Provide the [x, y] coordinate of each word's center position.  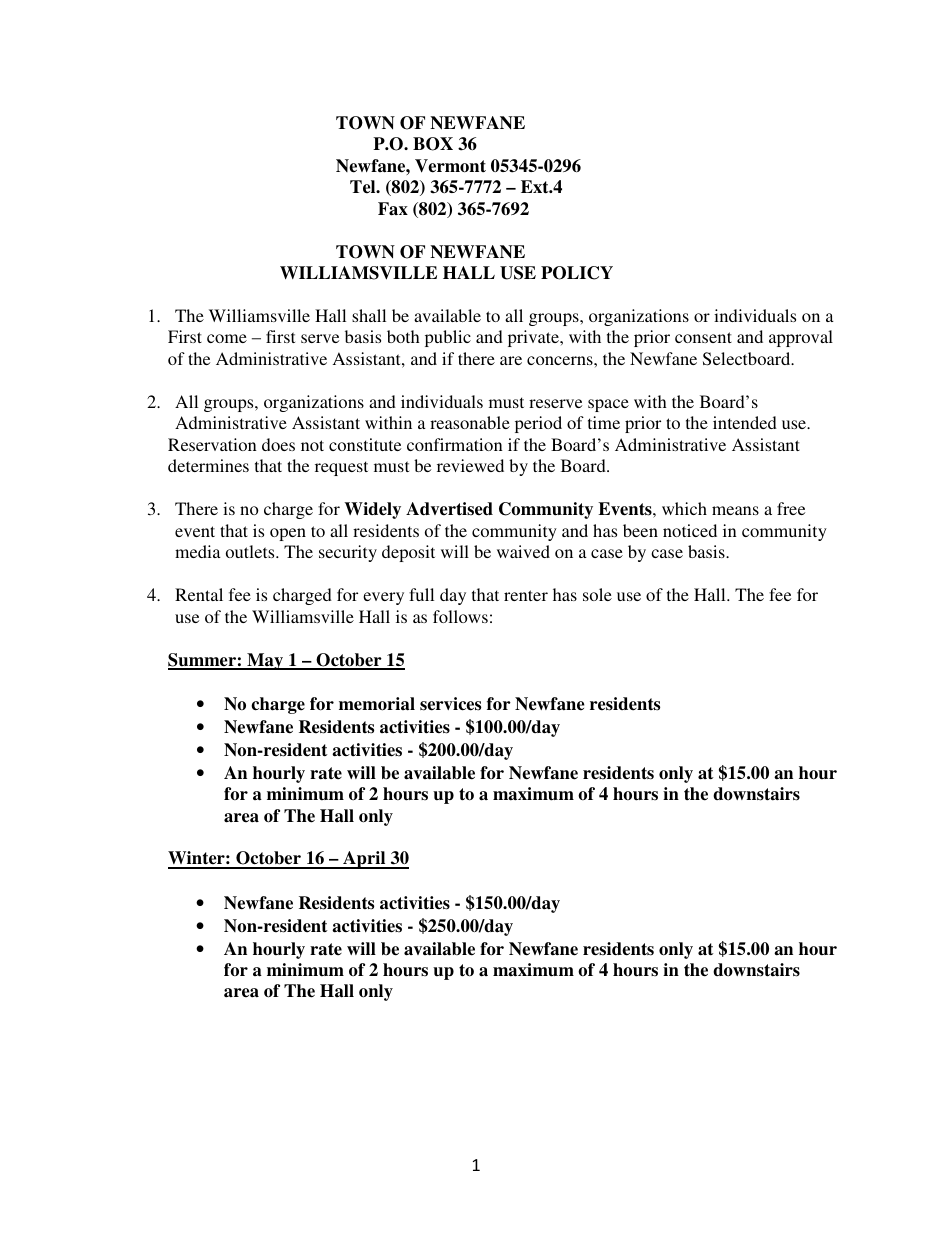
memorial [377, 704]
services [450, 704]
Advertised [449, 509]
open [288, 534]
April [364, 860]
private [534, 338]
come [227, 338]
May [265, 661]
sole [597, 594]
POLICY [577, 273]
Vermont [450, 166]
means [735, 510]
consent [703, 337]
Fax [393, 209]
